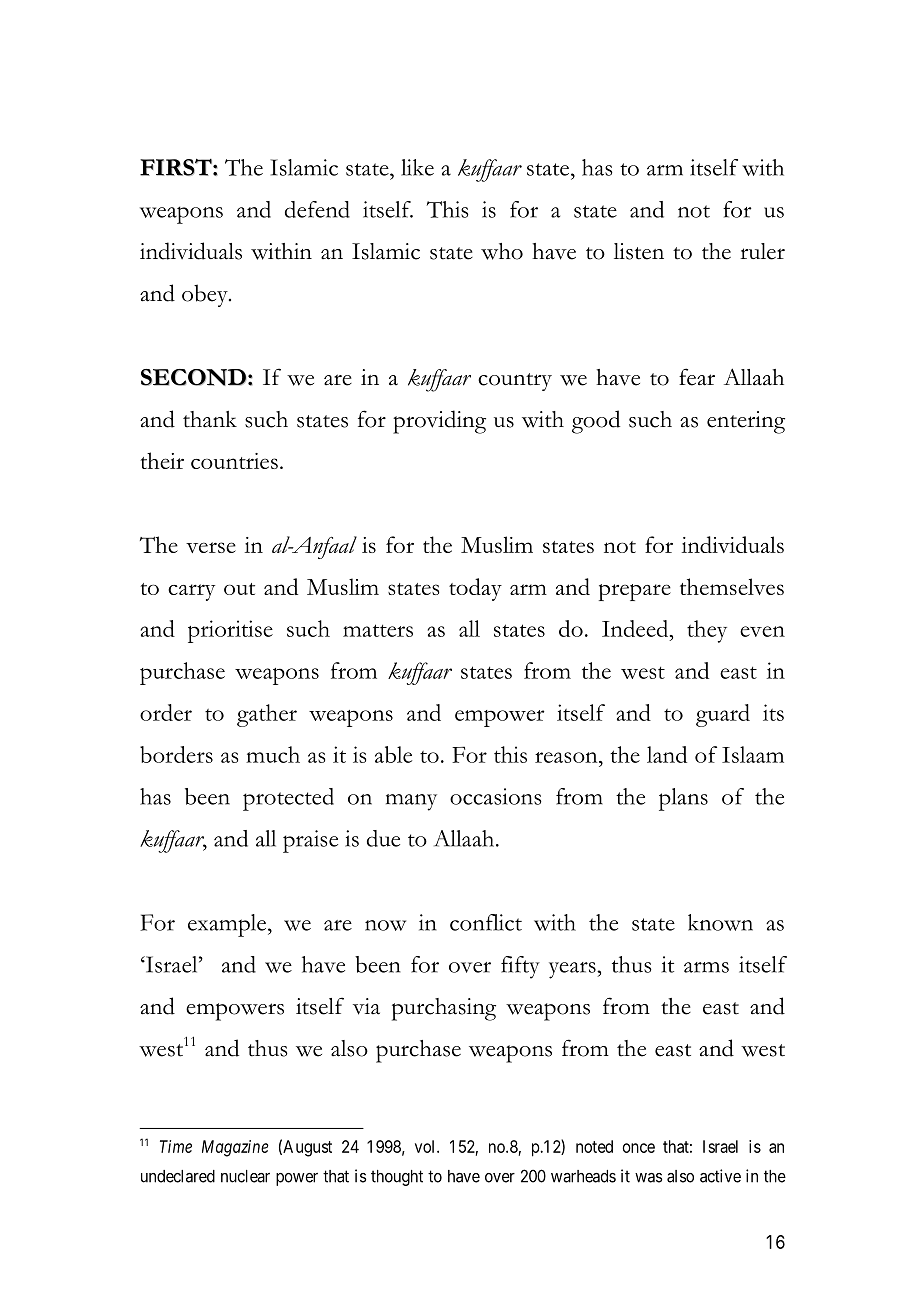 This screenshot has height=1308, width=924. I want to click on vol, so click(426, 1146).
